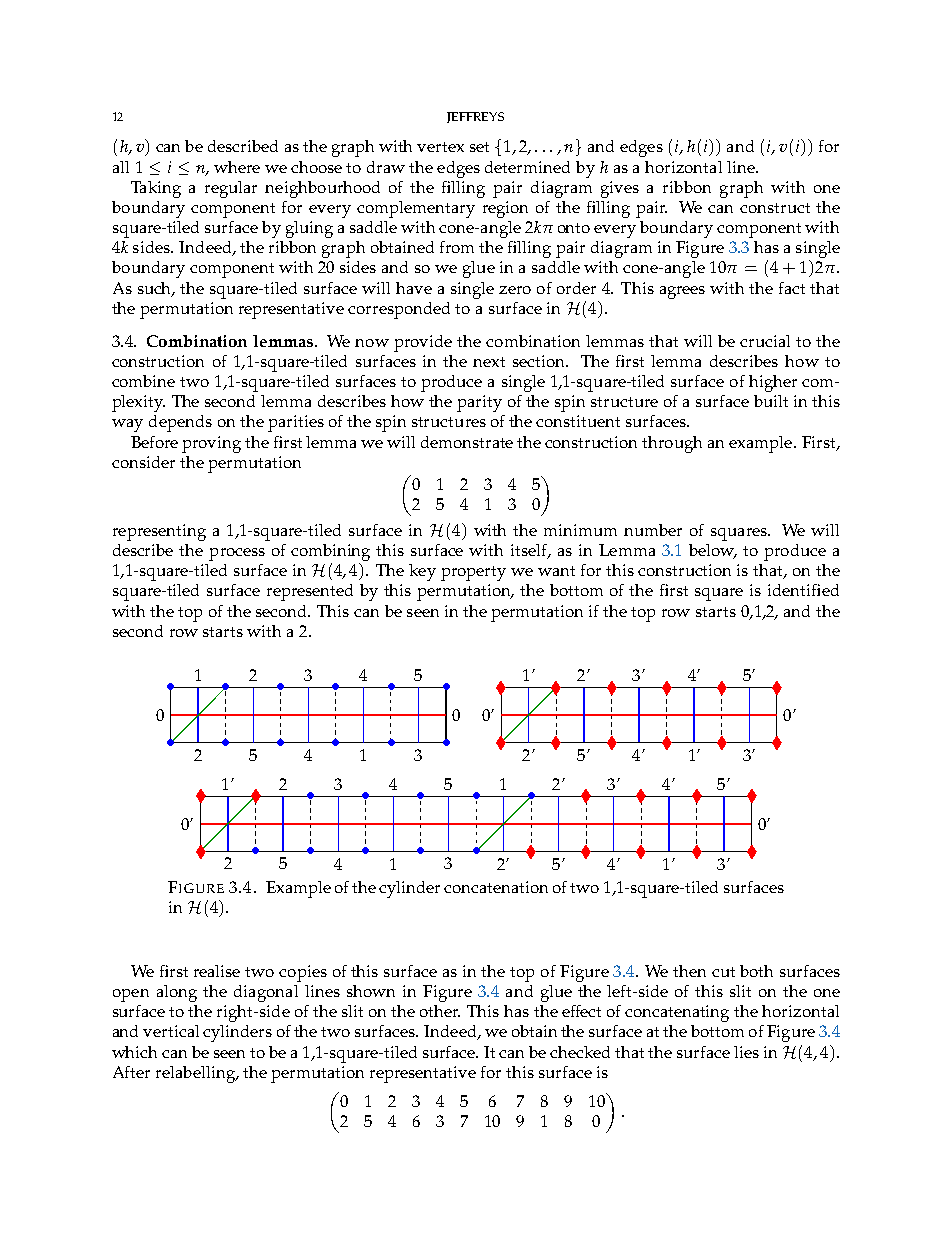 Image resolution: width=952 pixels, height=1233 pixels. What do you see at coordinates (723, 972) in the image?
I see `cut` at bounding box center [723, 972].
